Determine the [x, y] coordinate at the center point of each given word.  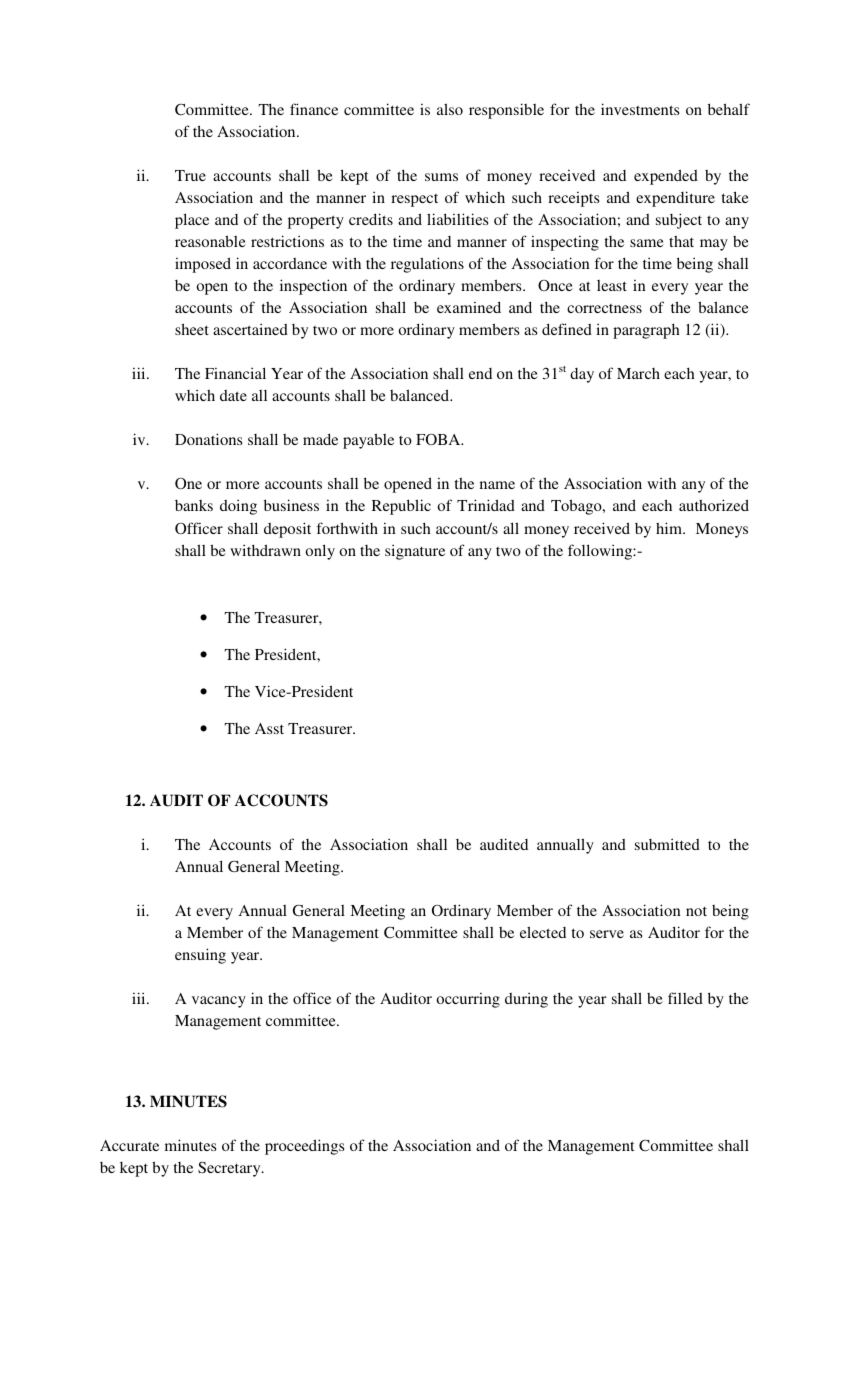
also [450, 109]
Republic [401, 507]
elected [543, 932]
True [190, 175]
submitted [667, 844]
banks [194, 505]
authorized [714, 505]
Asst [269, 728]
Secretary [230, 1169]
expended [666, 177]
